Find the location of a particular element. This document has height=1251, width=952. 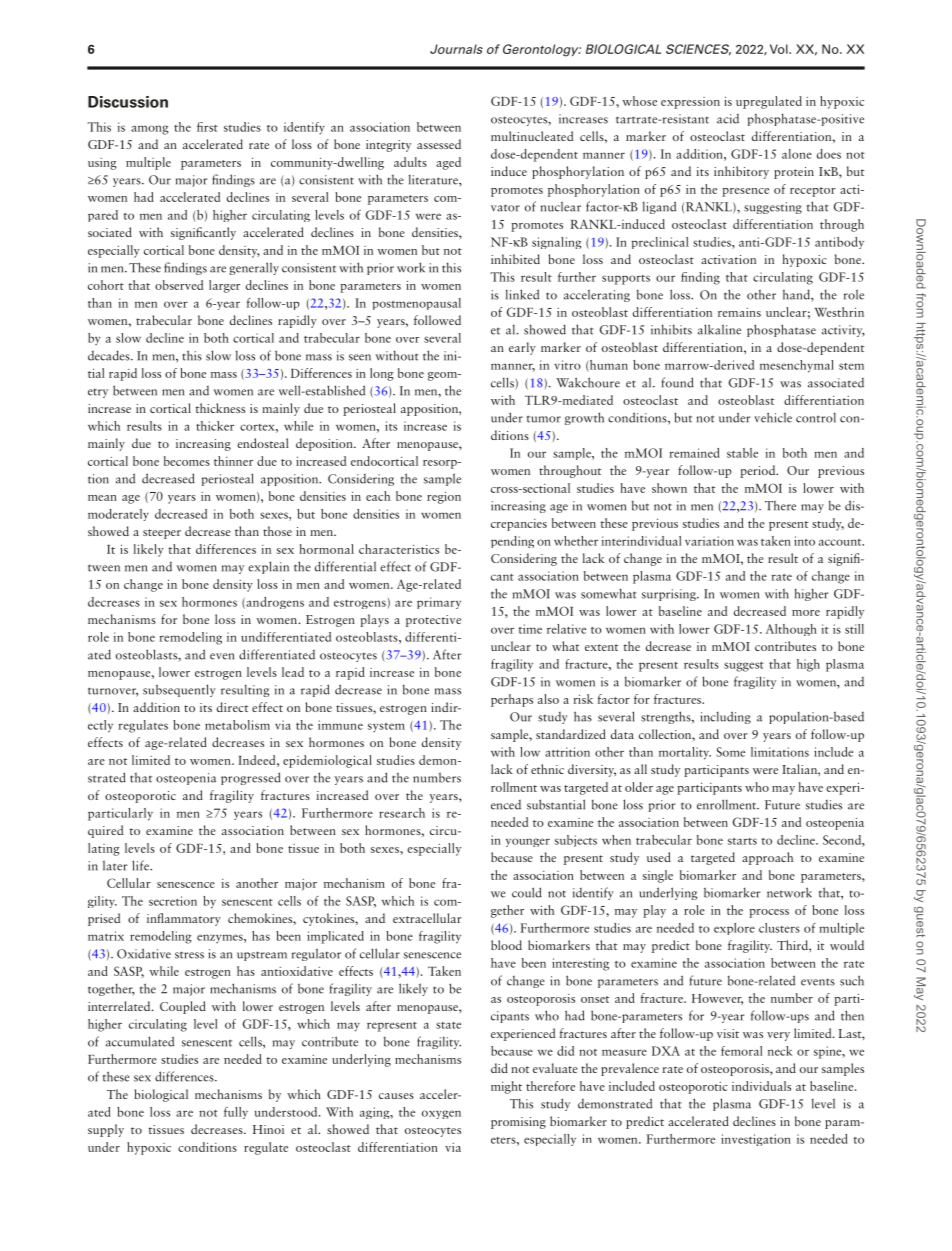

Journals is located at coordinates (456, 49).
